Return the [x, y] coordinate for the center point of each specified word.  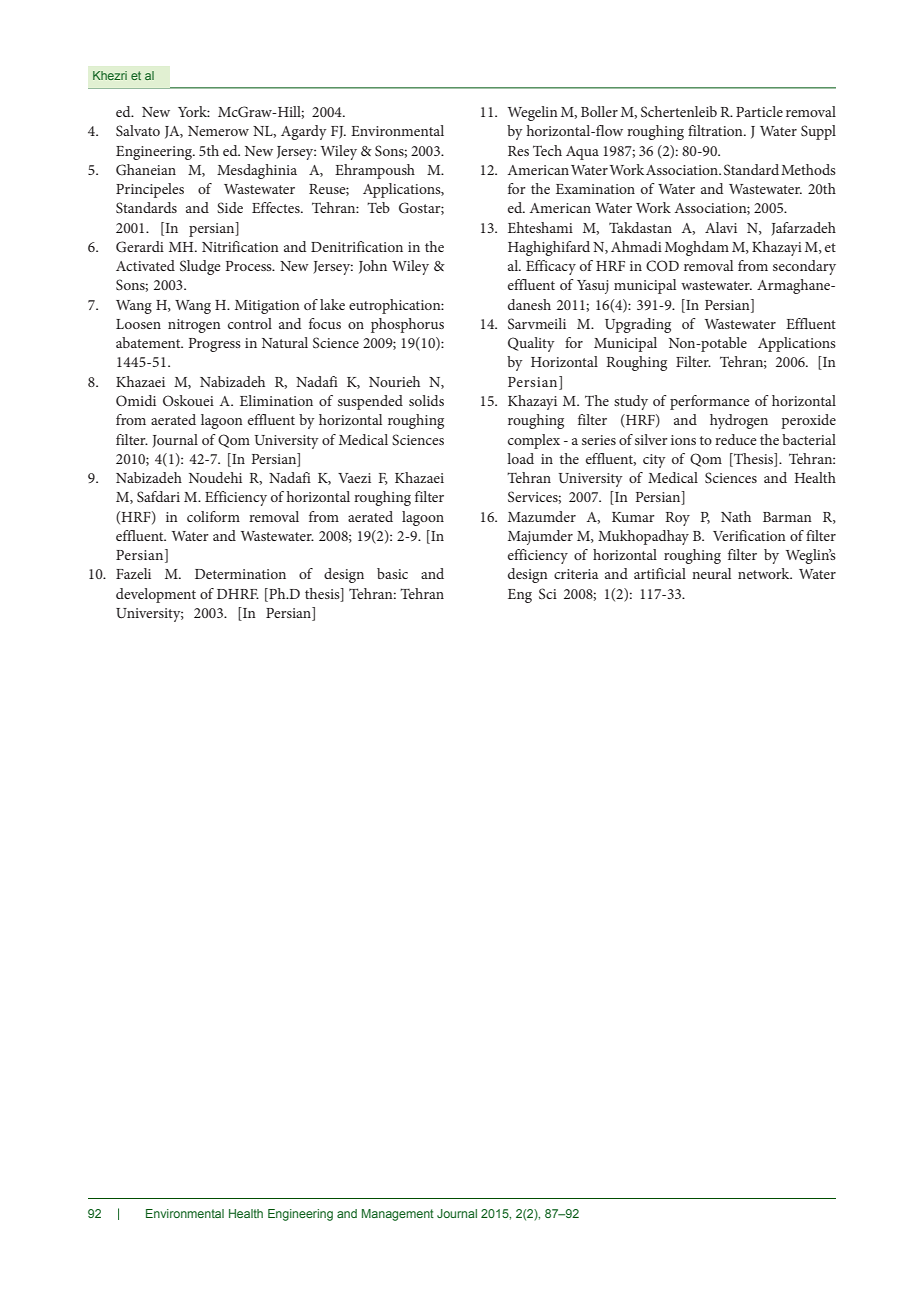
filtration [716, 130]
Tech [547, 150]
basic [392, 573]
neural [711, 573]
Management [398, 1215]
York [194, 111]
